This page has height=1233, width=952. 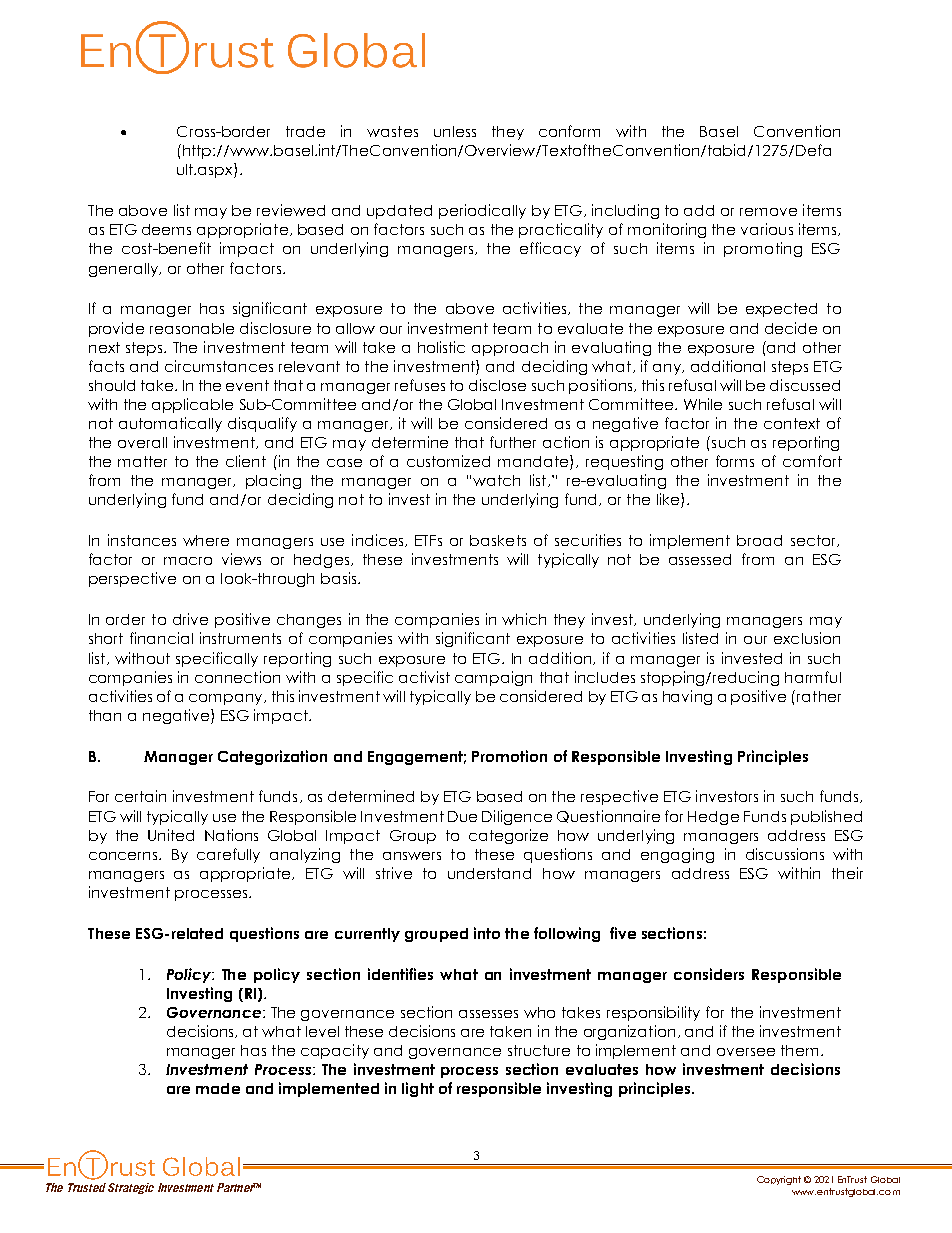 I want to click on light, so click(x=418, y=1089).
